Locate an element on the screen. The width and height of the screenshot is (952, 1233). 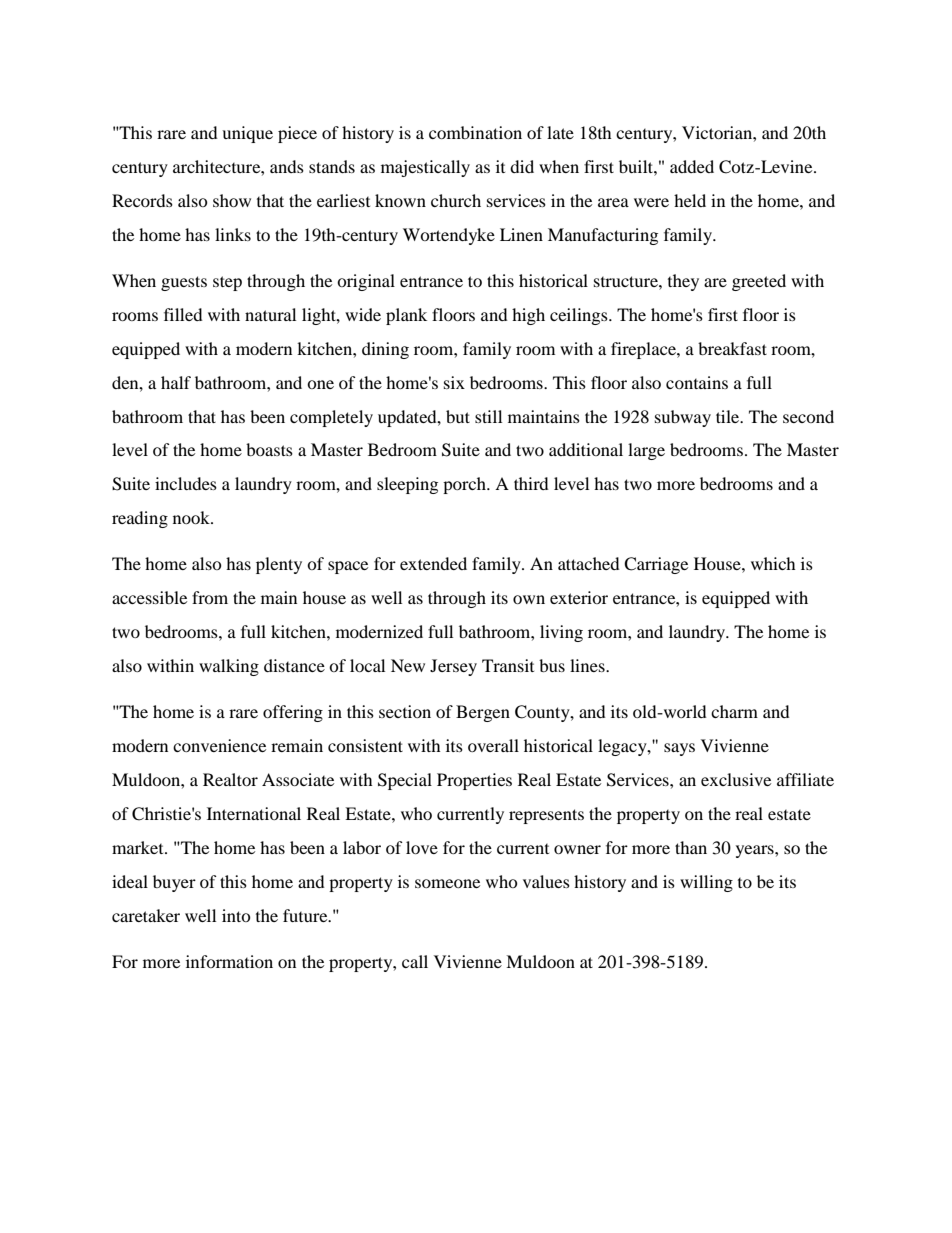
unique is located at coordinates (247, 134).
